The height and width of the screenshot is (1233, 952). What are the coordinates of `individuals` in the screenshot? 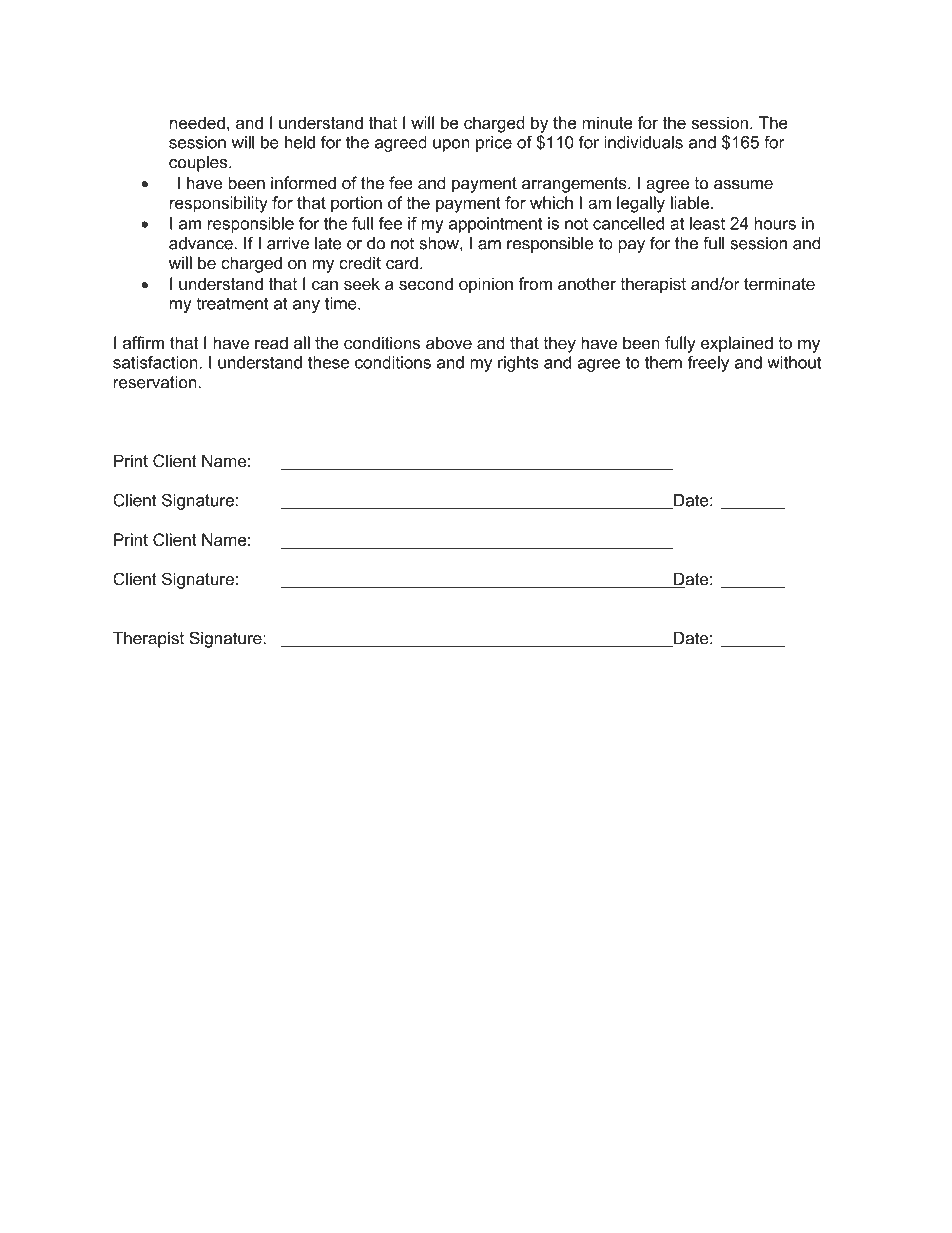 It's located at (643, 142).
